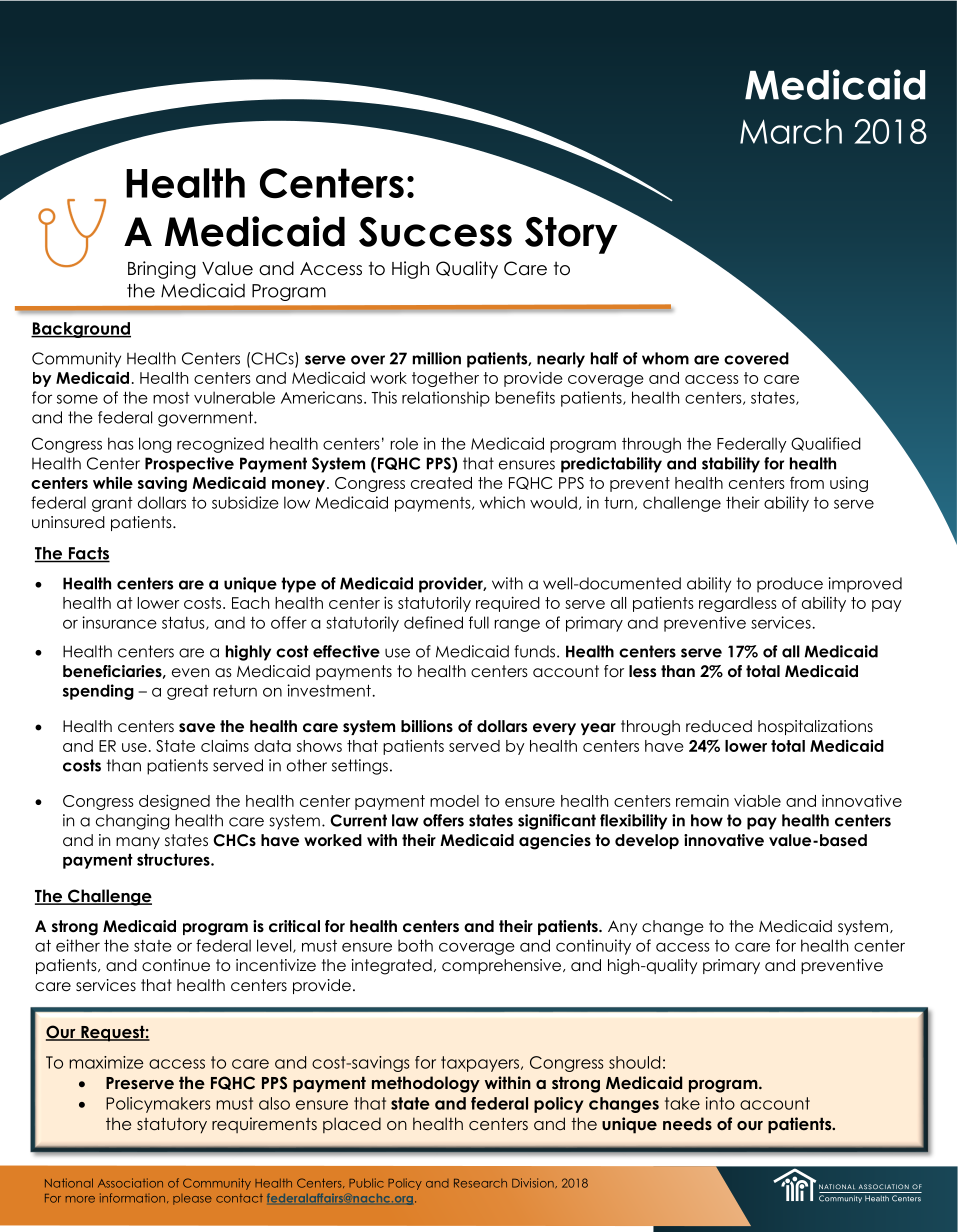 The width and height of the page is (958, 1232). Describe the element at coordinates (188, 692) in the page. I see `great` at that location.
